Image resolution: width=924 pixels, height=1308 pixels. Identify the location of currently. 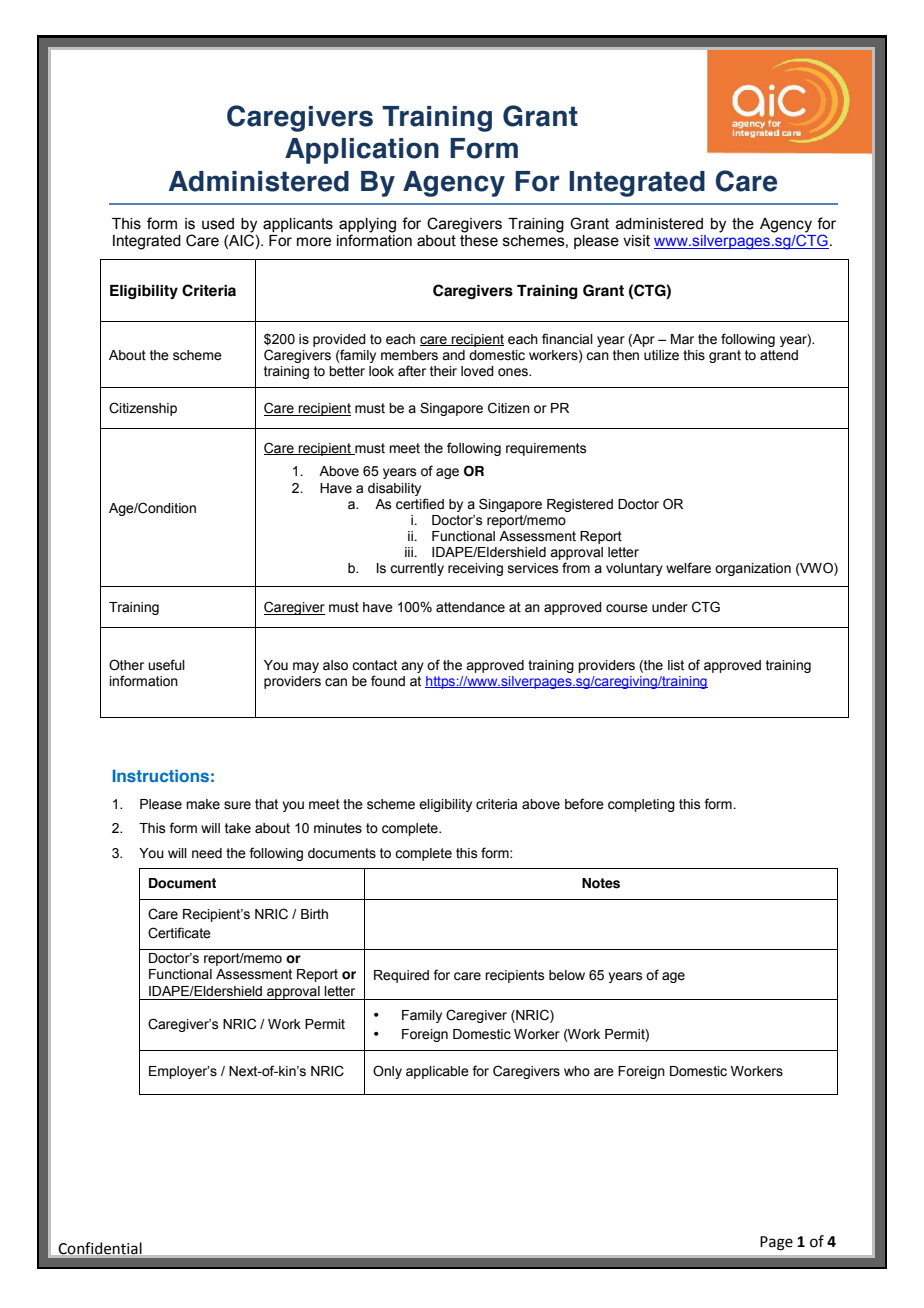
(417, 569).
